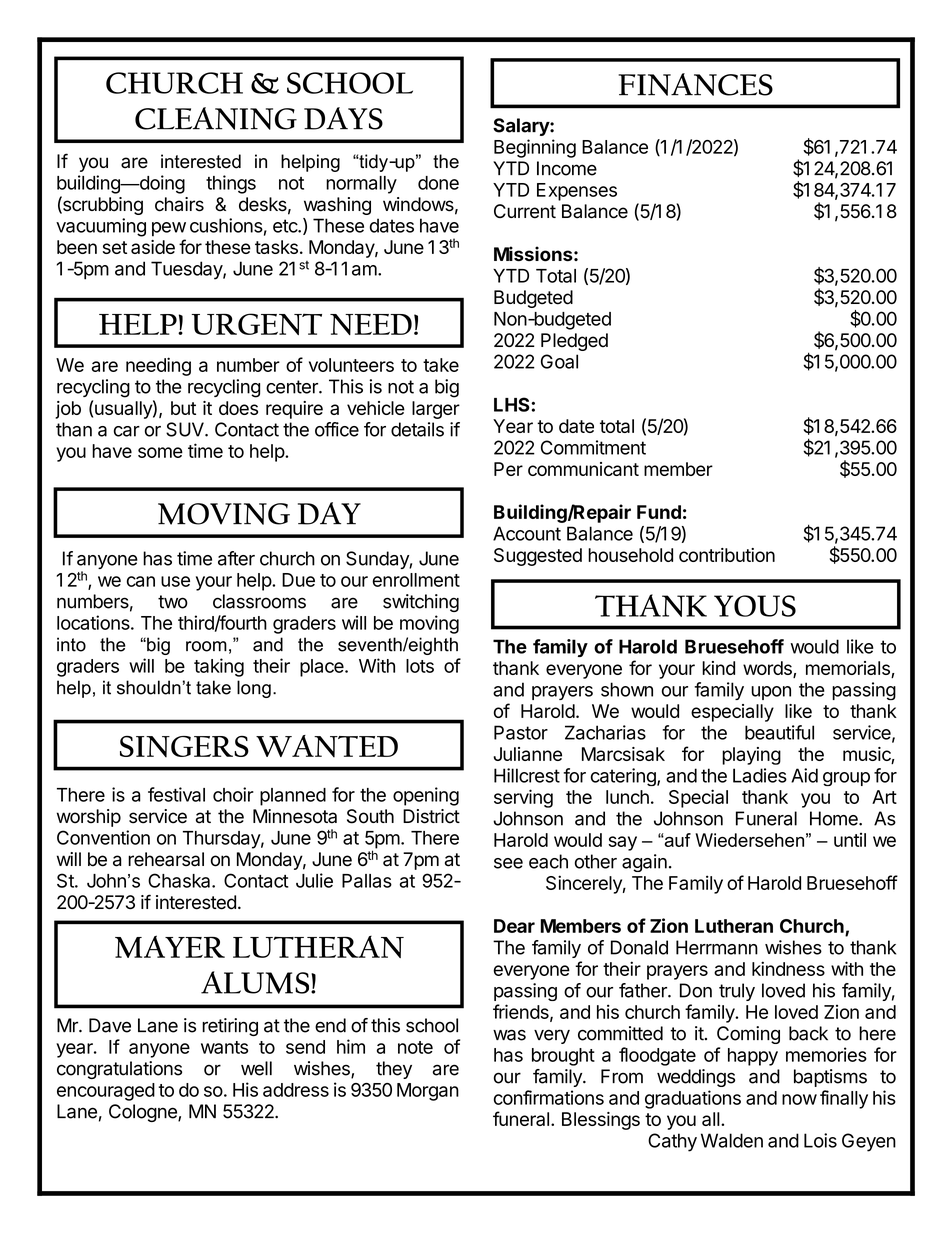 This page has height=1233, width=952. I want to click on two, so click(173, 602).
